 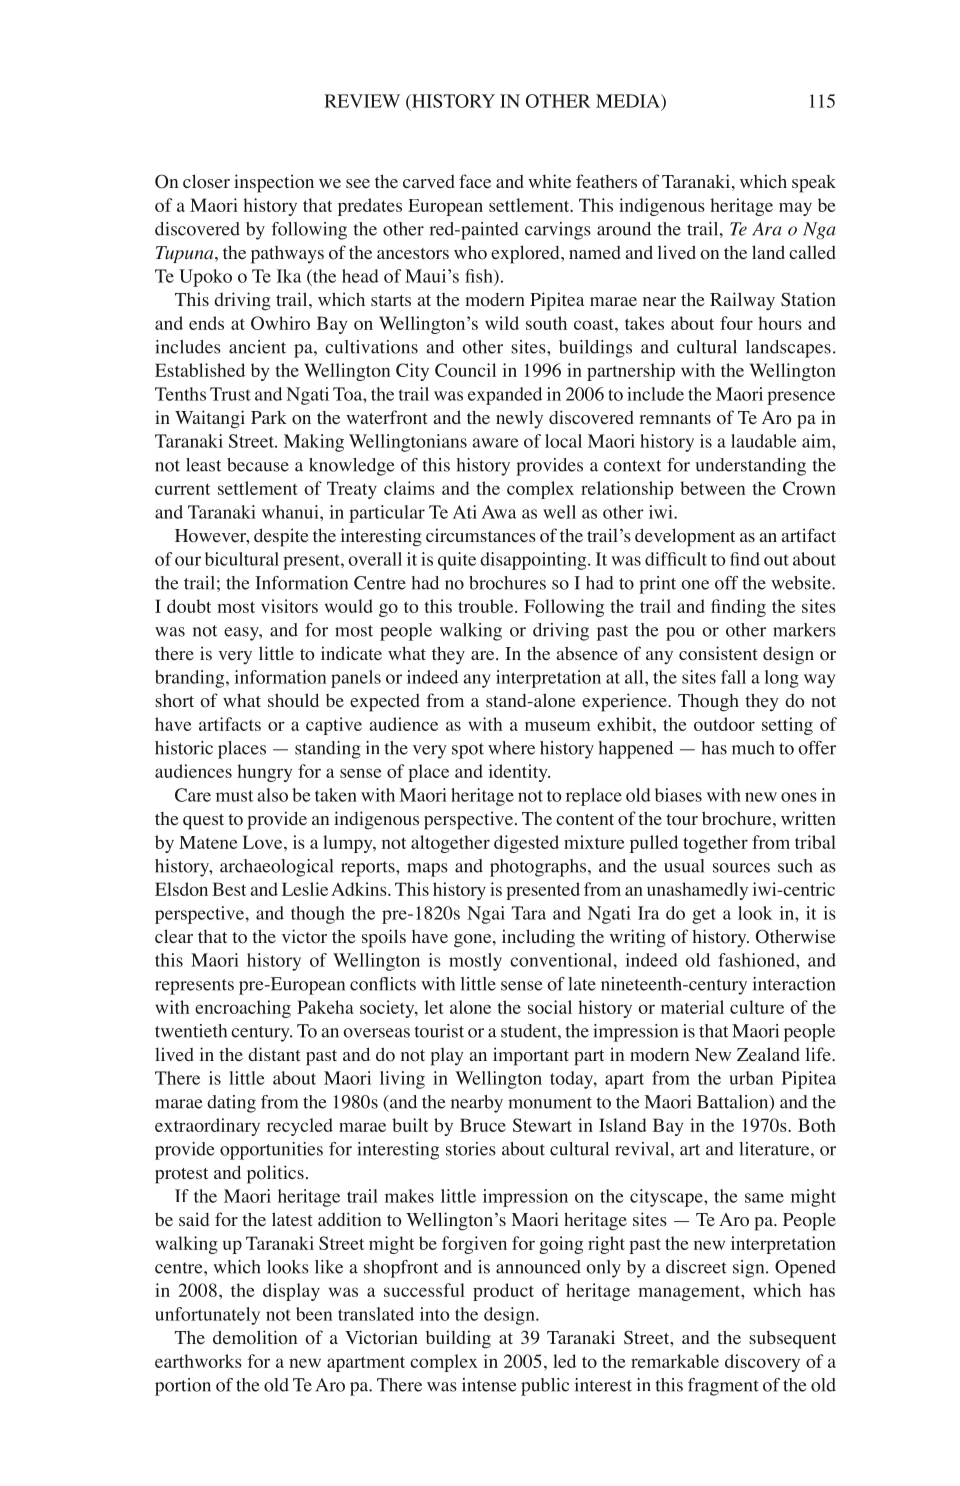 What do you see at coordinates (265, 773) in the document?
I see `hungry` at bounding box center [265, 773].
